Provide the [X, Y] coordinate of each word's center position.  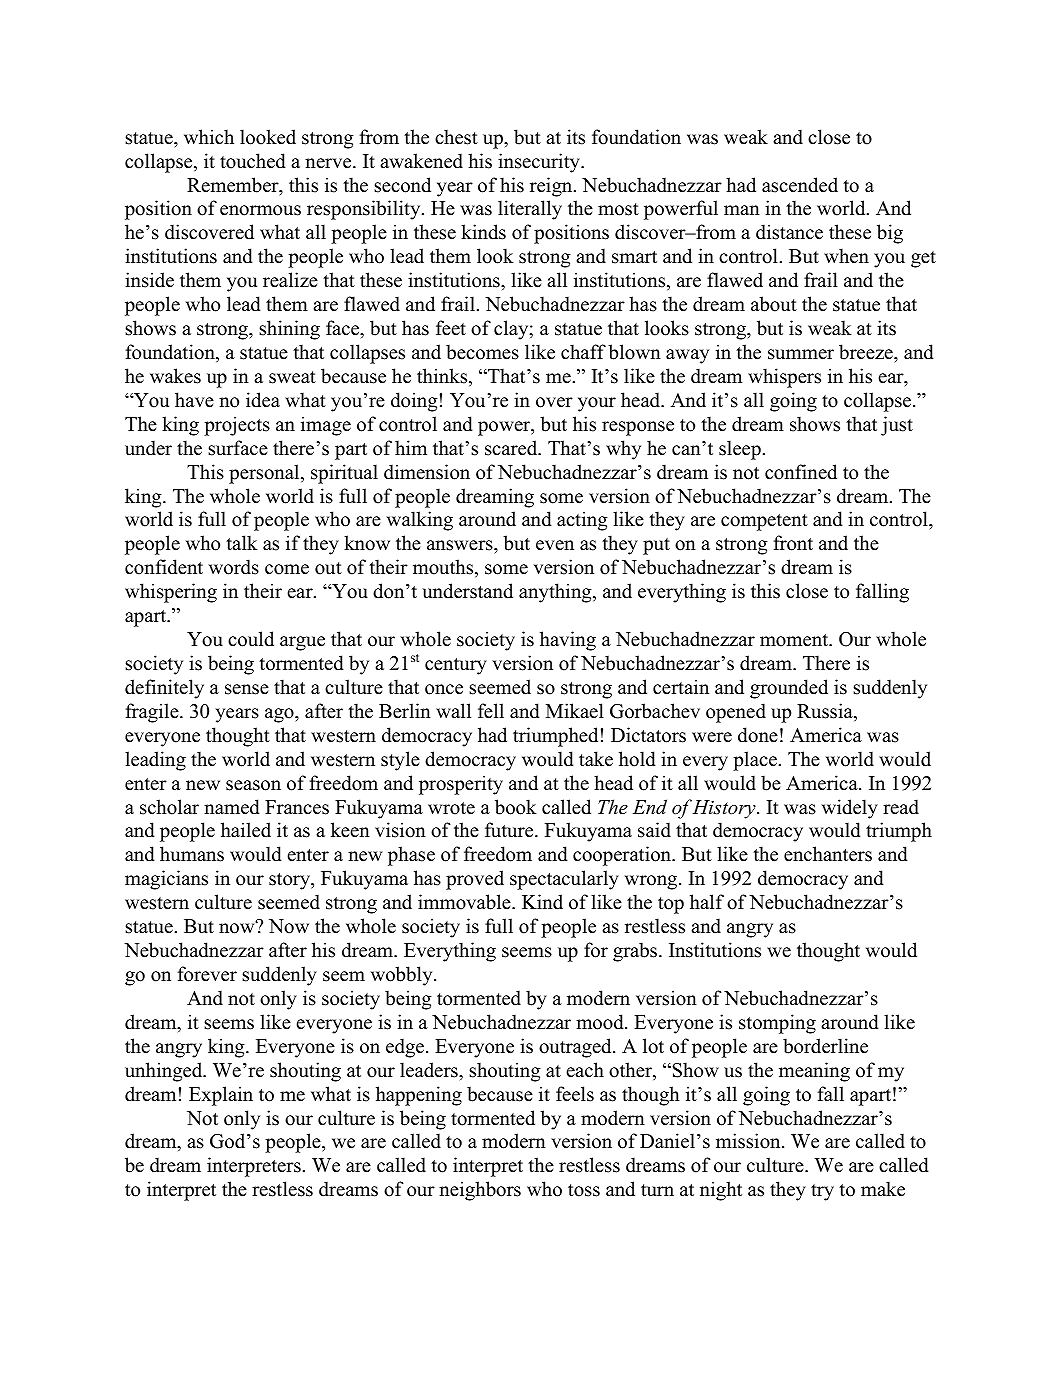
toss [584, 1190]
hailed [246, 830]
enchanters [828, 854]
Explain [221, 1096]
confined [801, 472]
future [510, 830]
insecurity [540, 163]
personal [265, 474]
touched [253, 161]
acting [582, 521]
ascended [800, 185]
